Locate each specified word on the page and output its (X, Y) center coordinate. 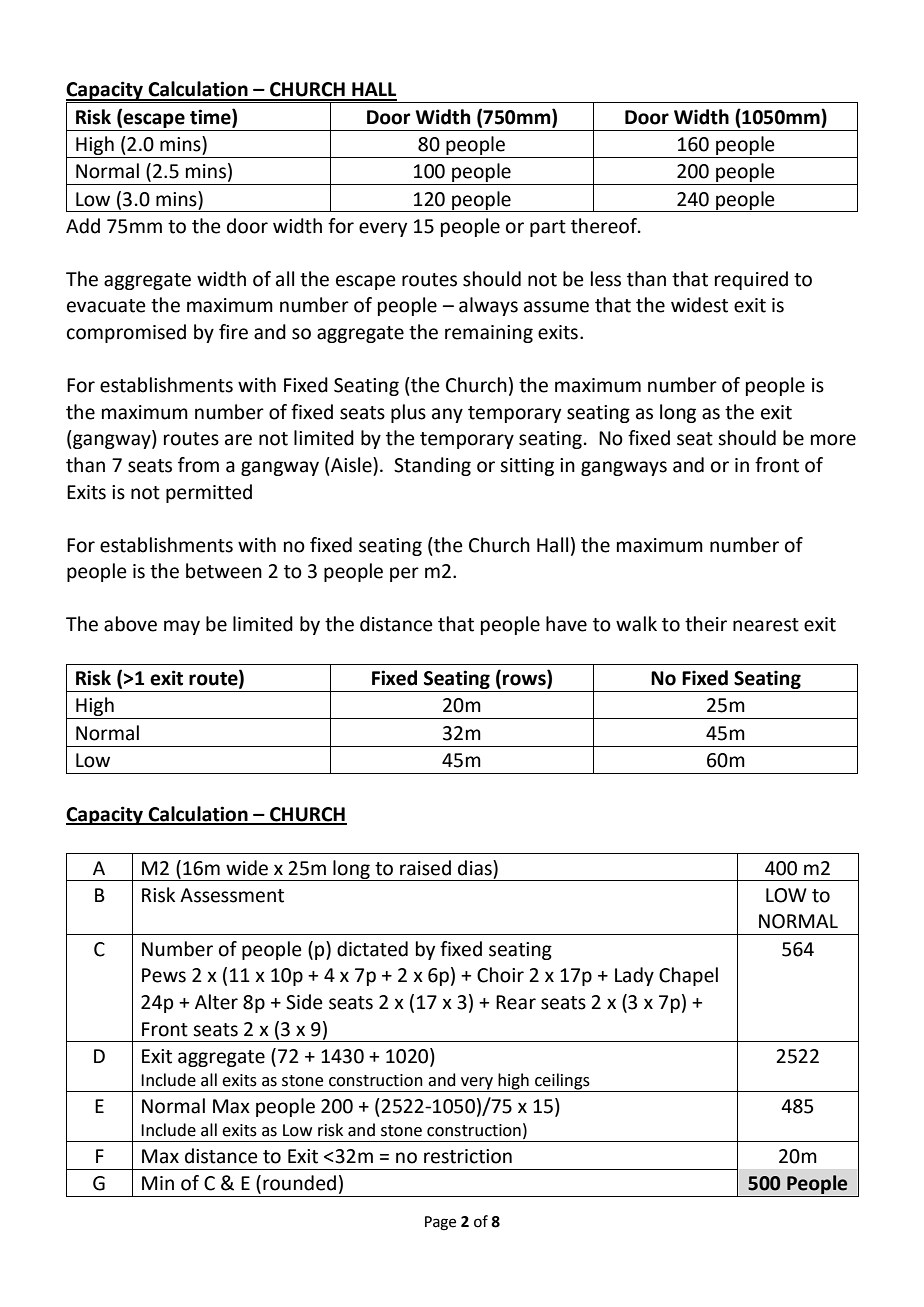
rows (525, 681)
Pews (164, 975)
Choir (500, 975)
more (833, 440)
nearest (766, 625)
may (182, 627)
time (211, 117)
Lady (634, 976)
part (548, 228)
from (198, 465)
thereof (605, 226)
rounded (299, 1183)
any (447, 415)
